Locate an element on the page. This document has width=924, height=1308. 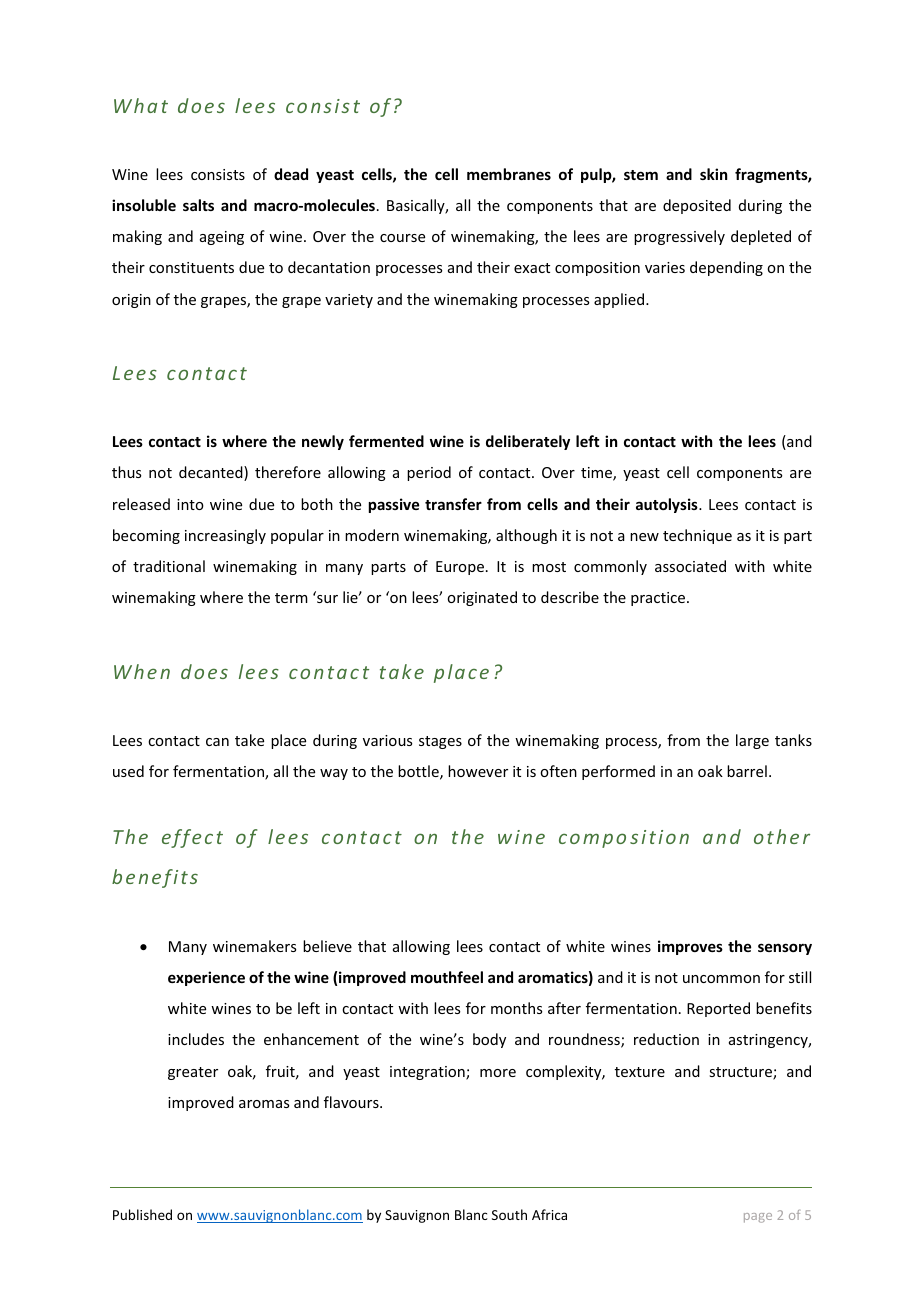
period is located at coordinates (429, 473).
